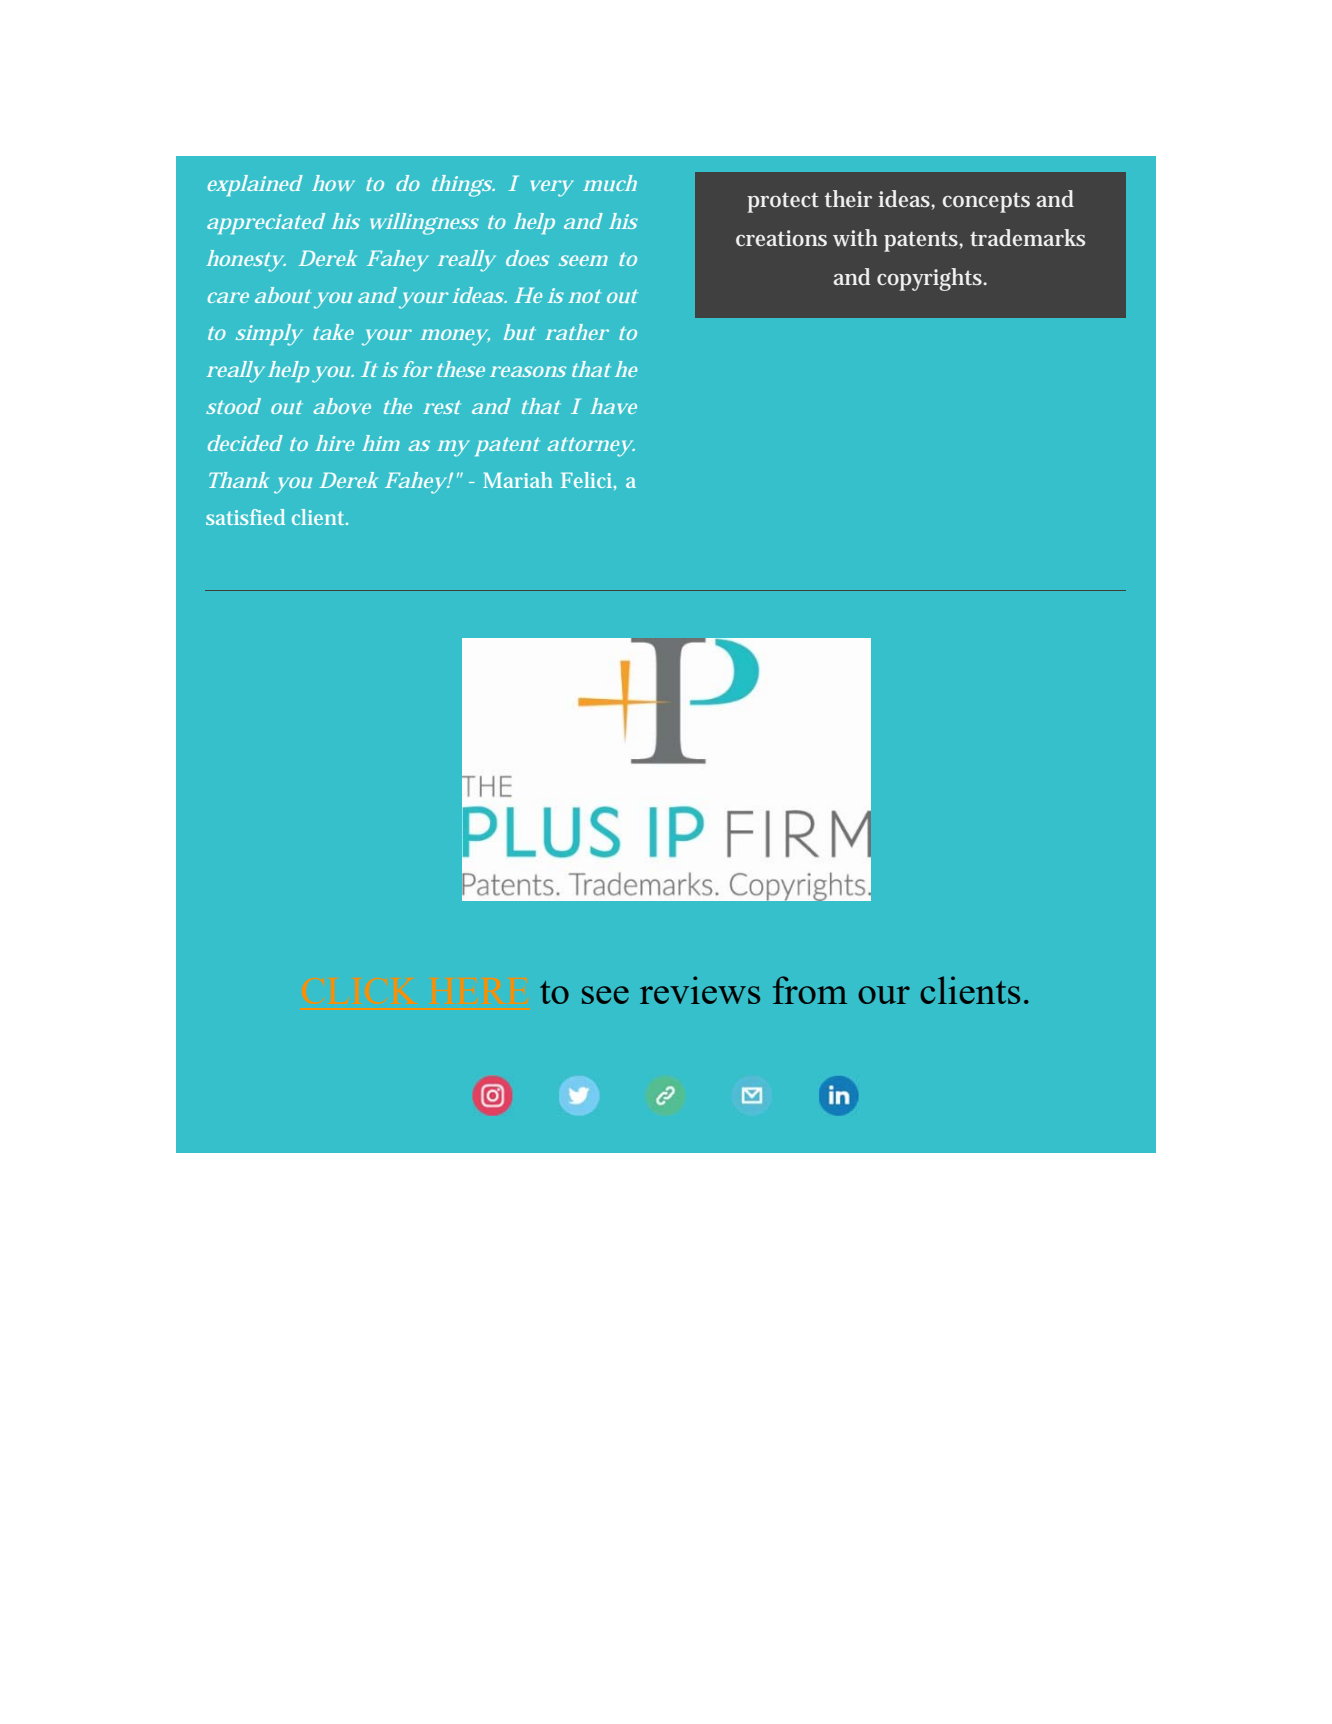  What do you see at coordinates (518, 480) in the image?
I see `Mariah` at bounding box center [518, 480].
